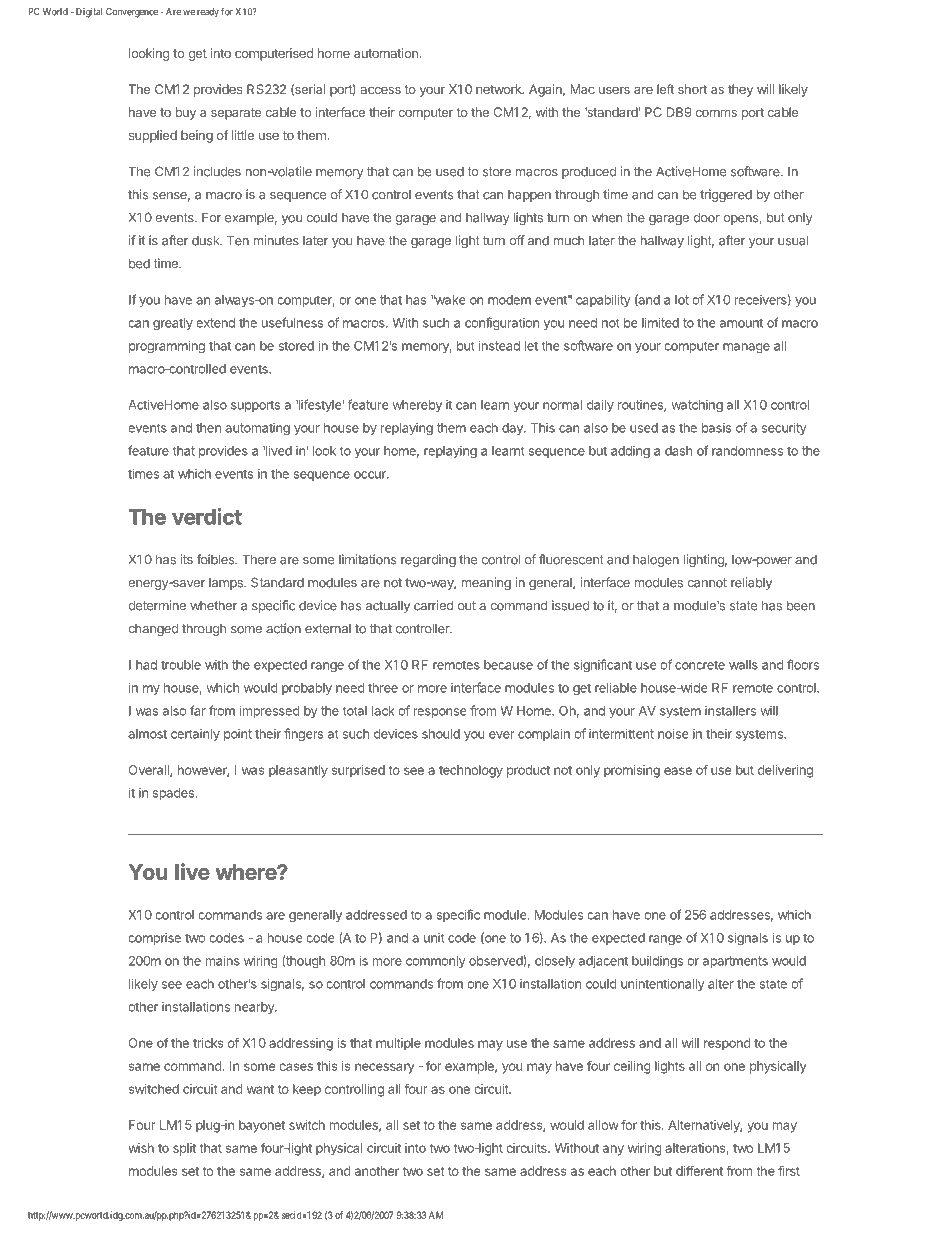 This image has width=952, height=1233. Describe the element at coordinates (387, 53) in the image. I see `automation` at that location.
